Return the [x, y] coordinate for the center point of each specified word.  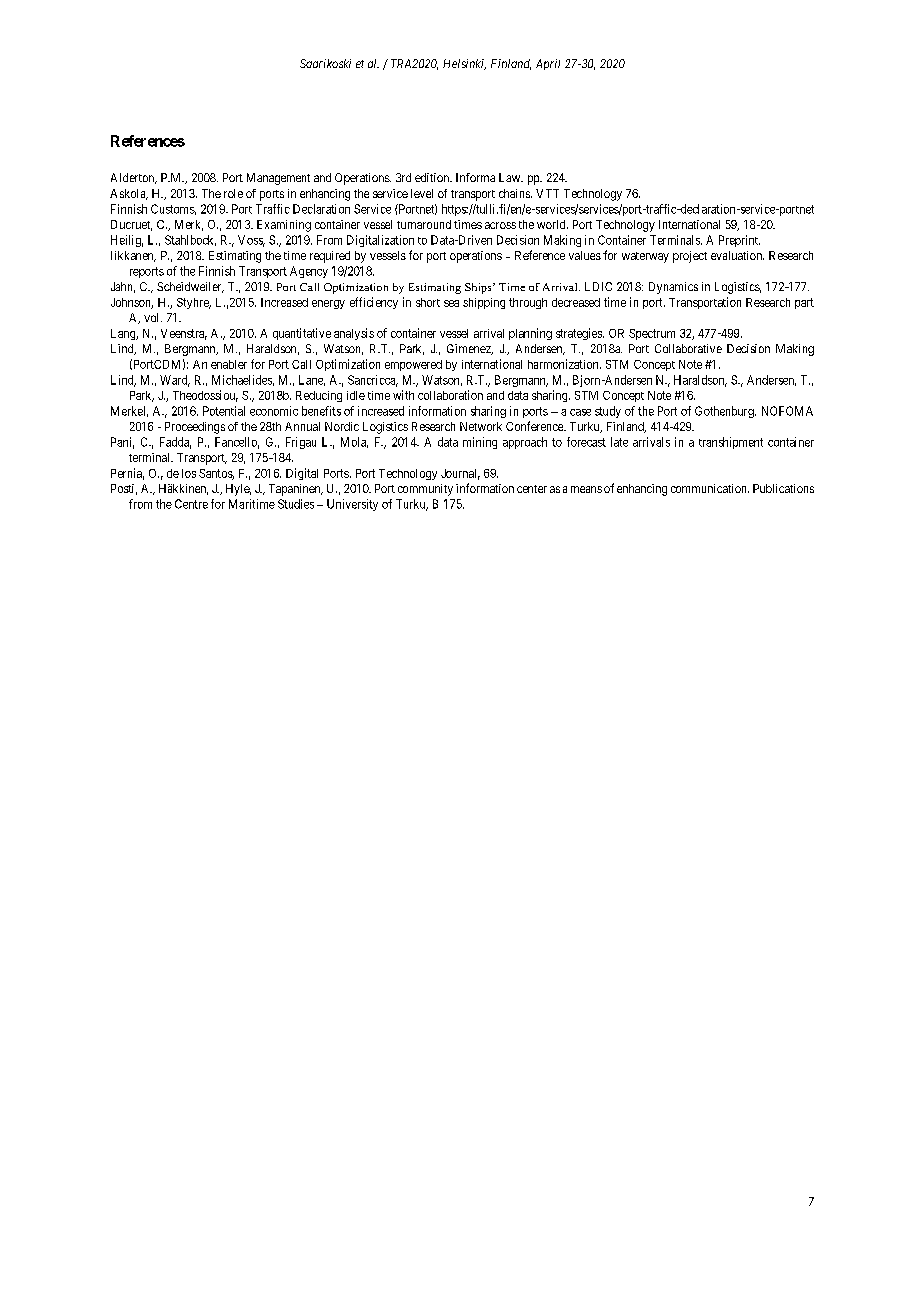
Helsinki [464, 64]
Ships [479, 288]
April [548, 64]
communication [710, 488]
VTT [547, 193]
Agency [309, 272]
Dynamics [673, 288]
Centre [191, 504]
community [425, 490]
